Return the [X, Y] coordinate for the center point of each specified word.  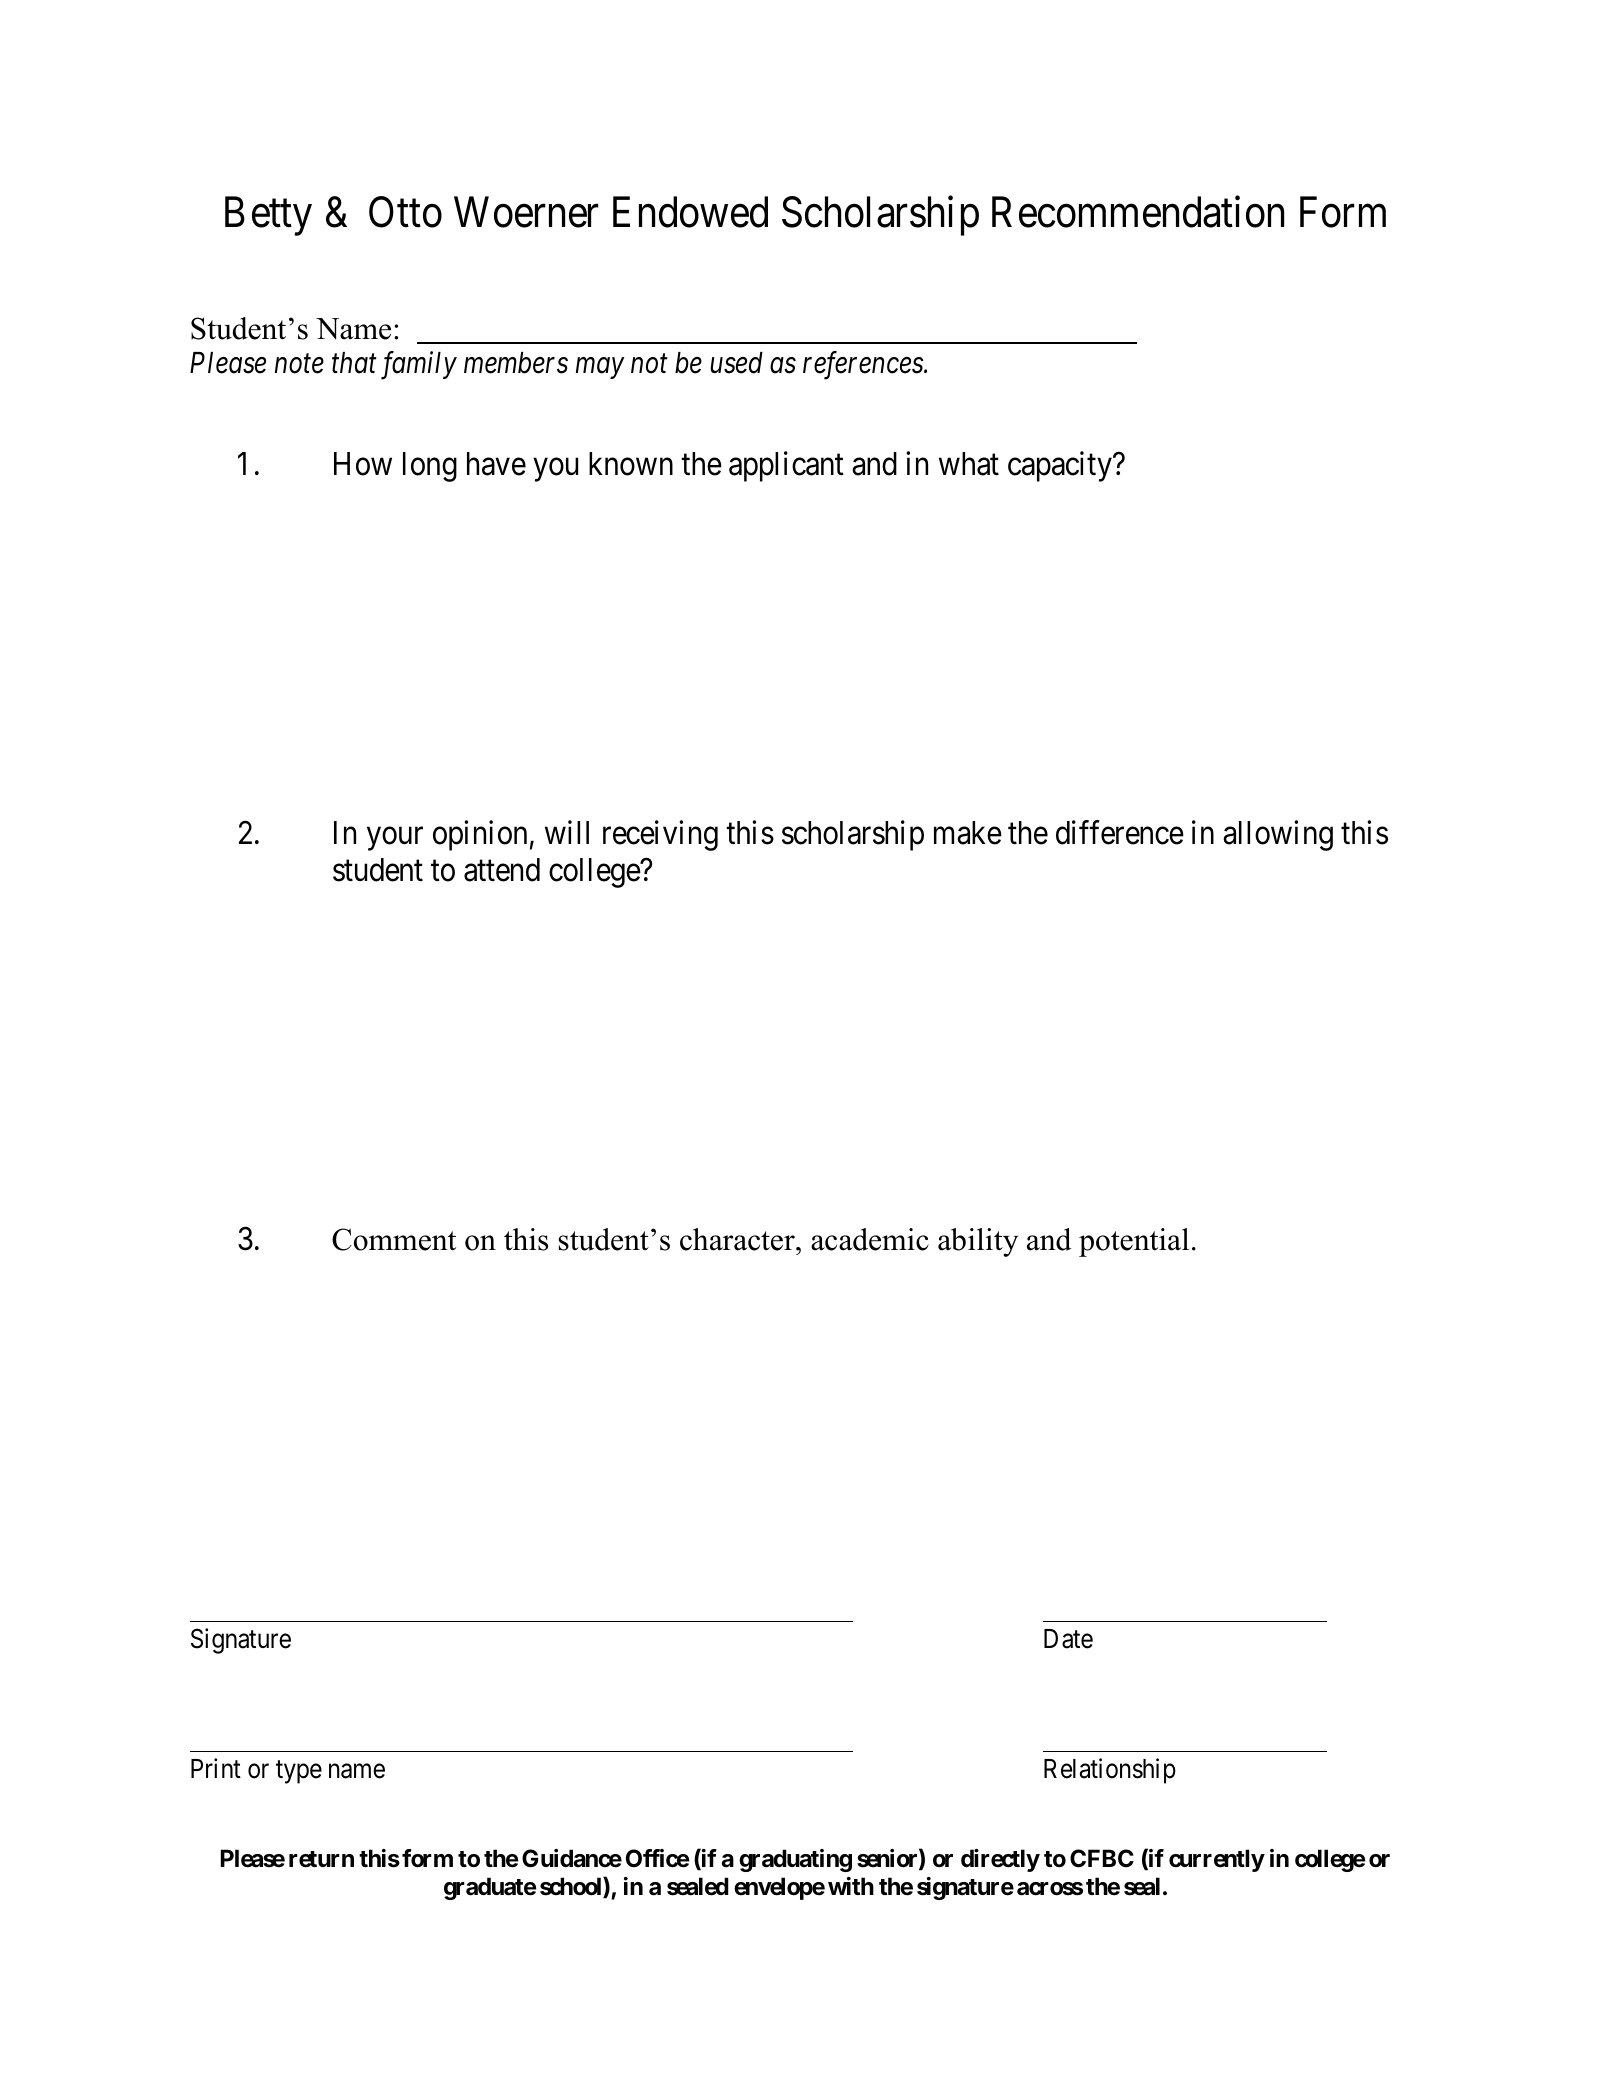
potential [1134, 1242]
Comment [394, 1239]
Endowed [690, 212]
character [738, 1239]
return [321, 1859]
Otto [405, 212]
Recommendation [1138, 212]
